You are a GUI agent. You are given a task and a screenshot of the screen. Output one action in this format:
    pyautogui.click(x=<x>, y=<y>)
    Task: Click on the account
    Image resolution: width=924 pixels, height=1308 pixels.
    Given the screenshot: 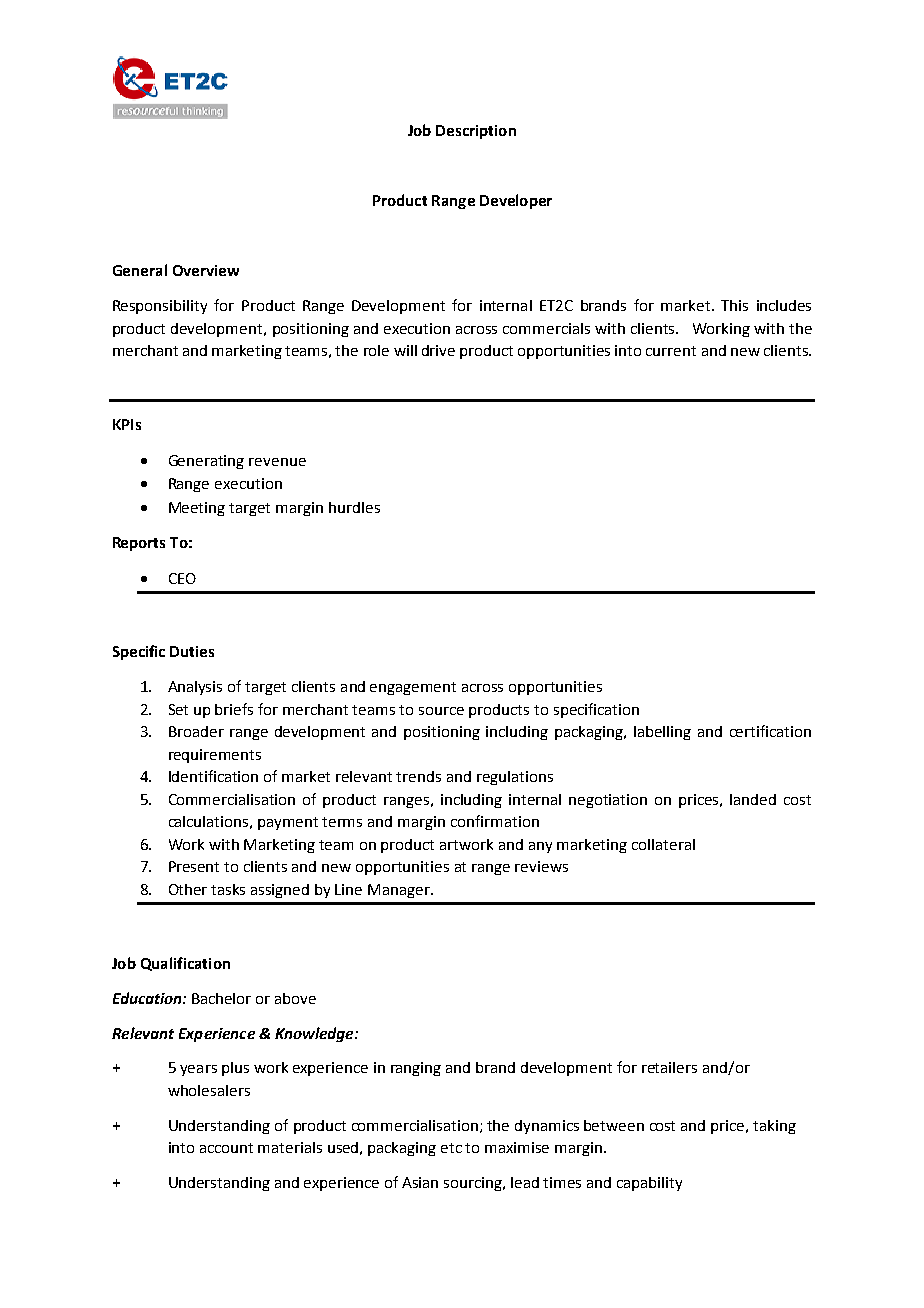 What is the action you would take?
    pyautogui.click(x=226, y=1148)
